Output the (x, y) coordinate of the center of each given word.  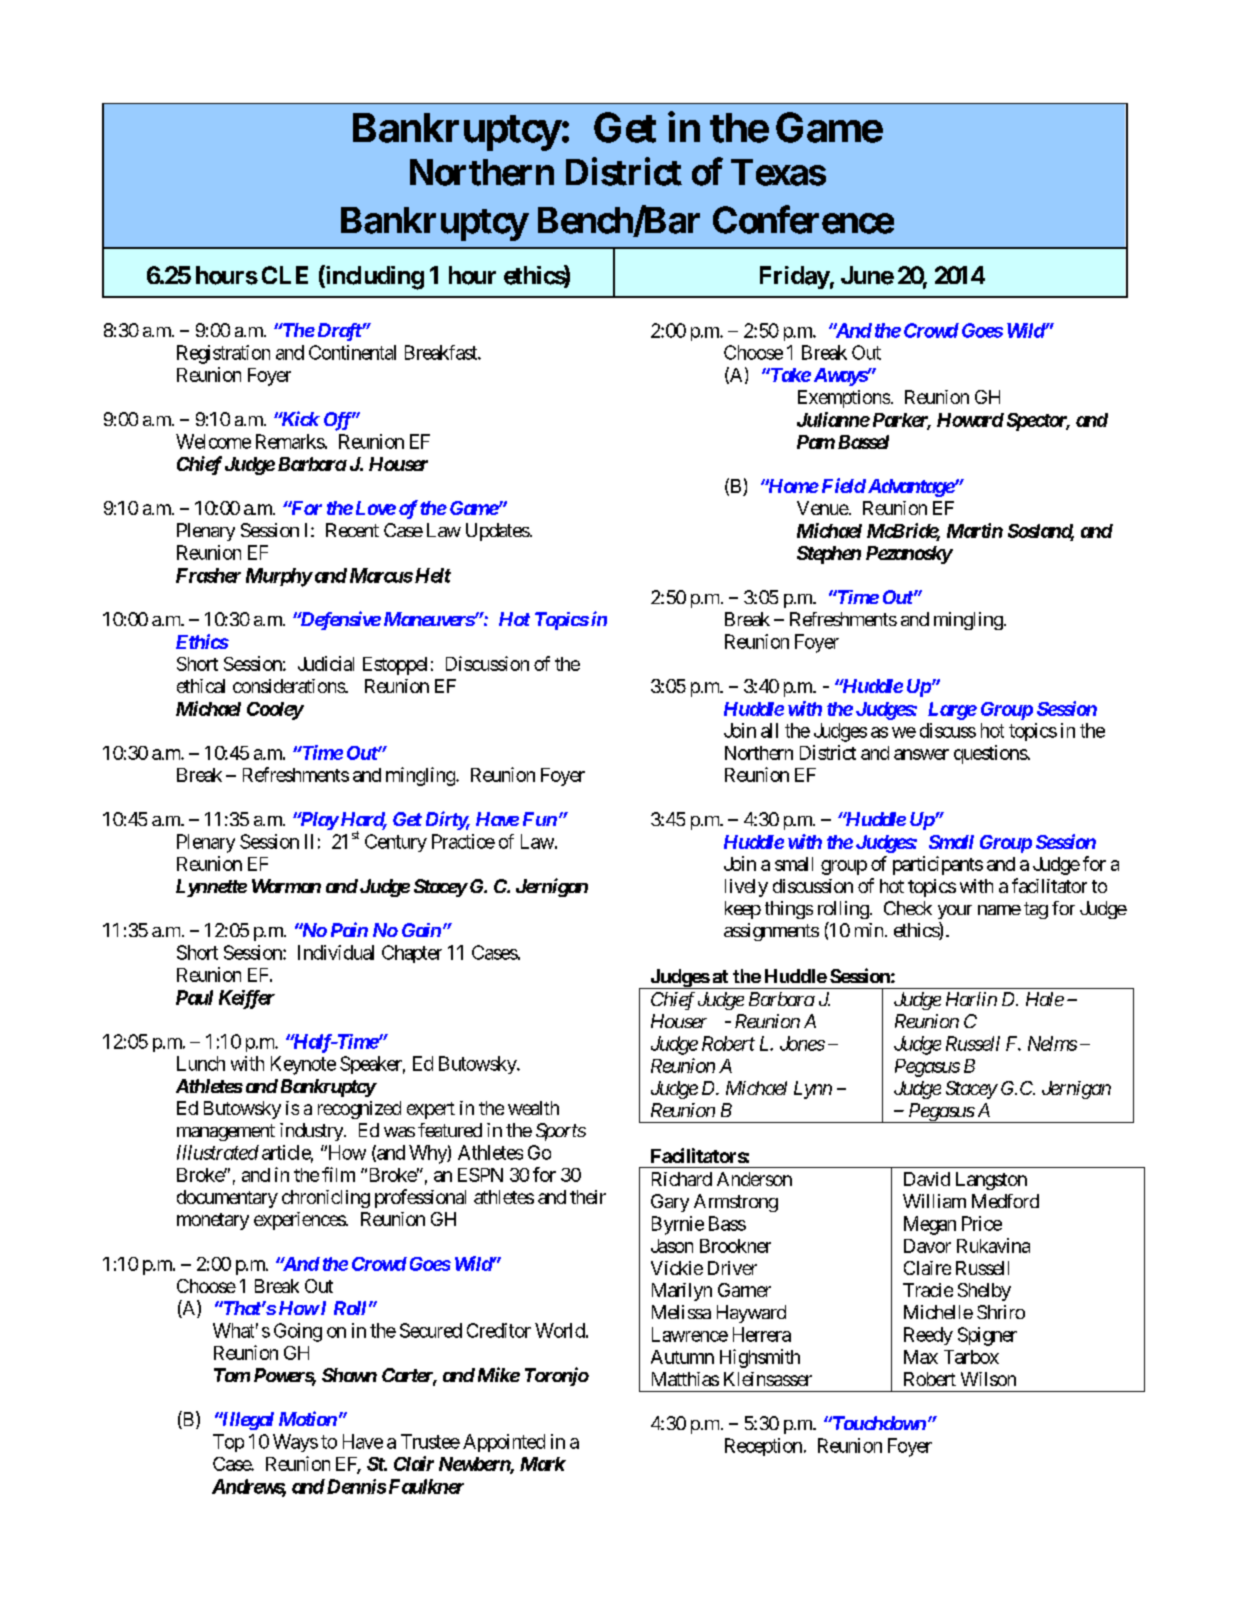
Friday (795, 277)
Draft (338, 332)
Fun (540, 819)
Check (908, 908)
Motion (308, 1418)
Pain (349, 929)
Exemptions (844, 399)
